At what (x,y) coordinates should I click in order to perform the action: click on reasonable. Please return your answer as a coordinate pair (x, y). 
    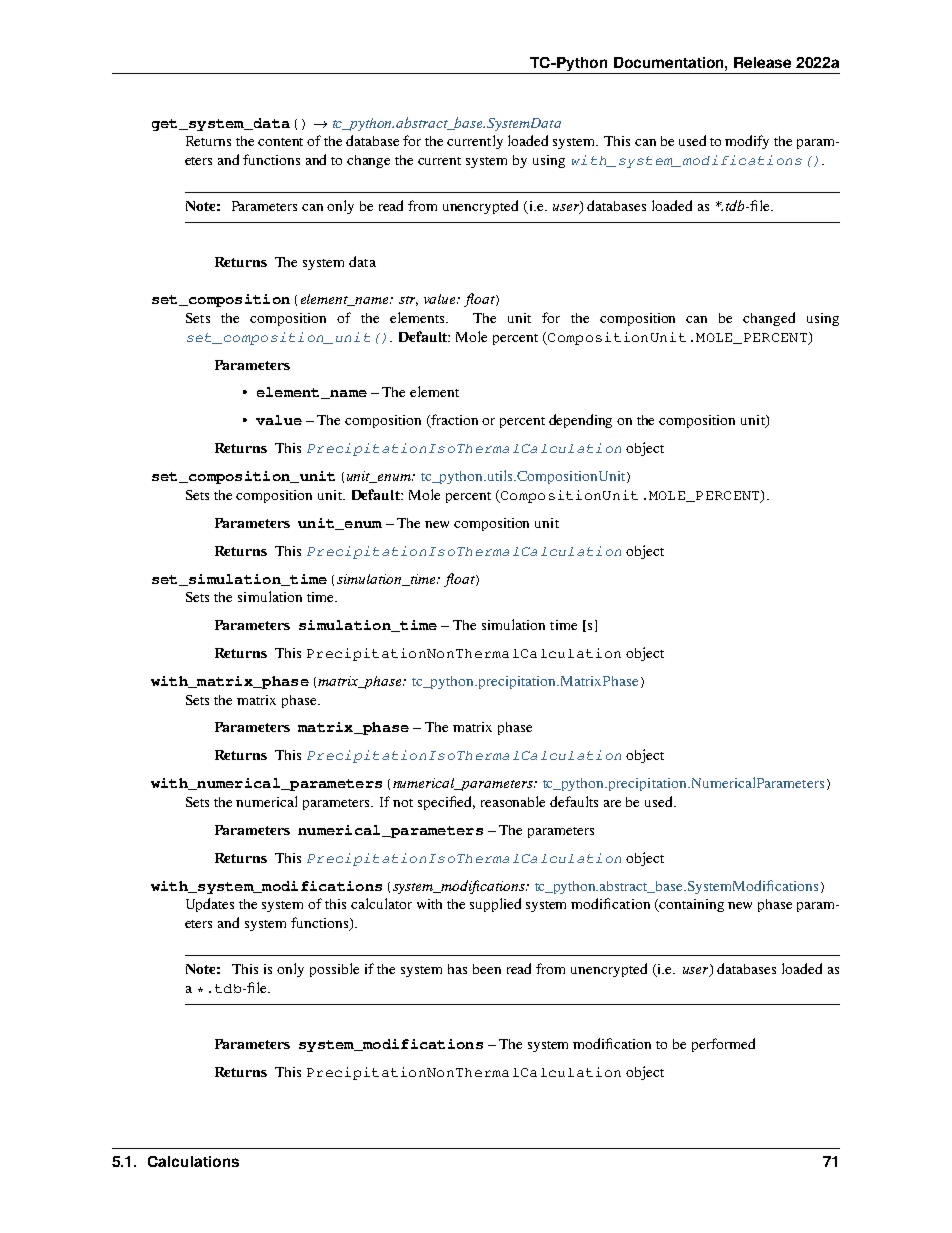
    Looking at the image, I should click on (513, 801).
